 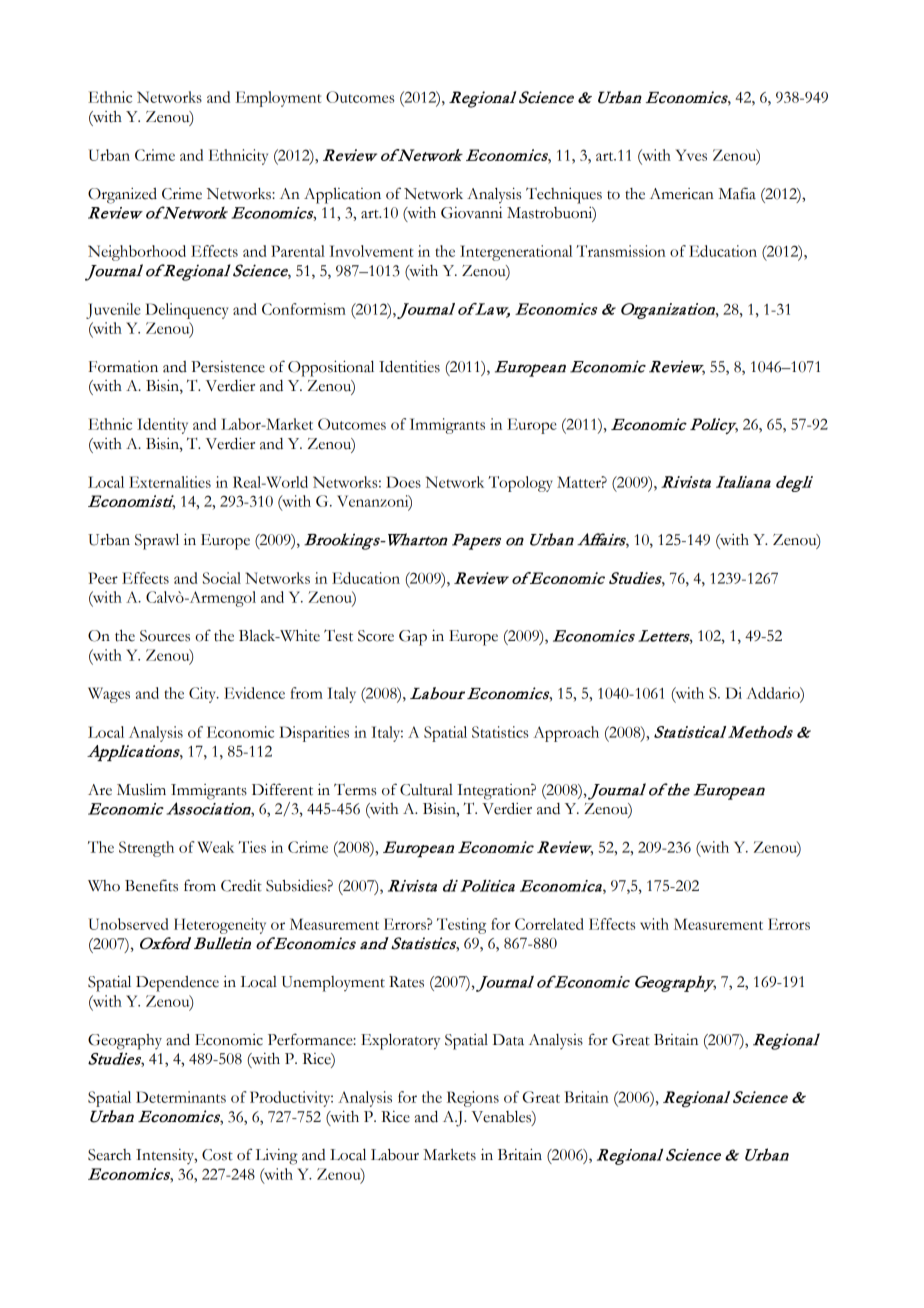 What do you see at coordinates (181, 1097) in the page?
I see `Determinants` at bounding box center [181, 1097].
